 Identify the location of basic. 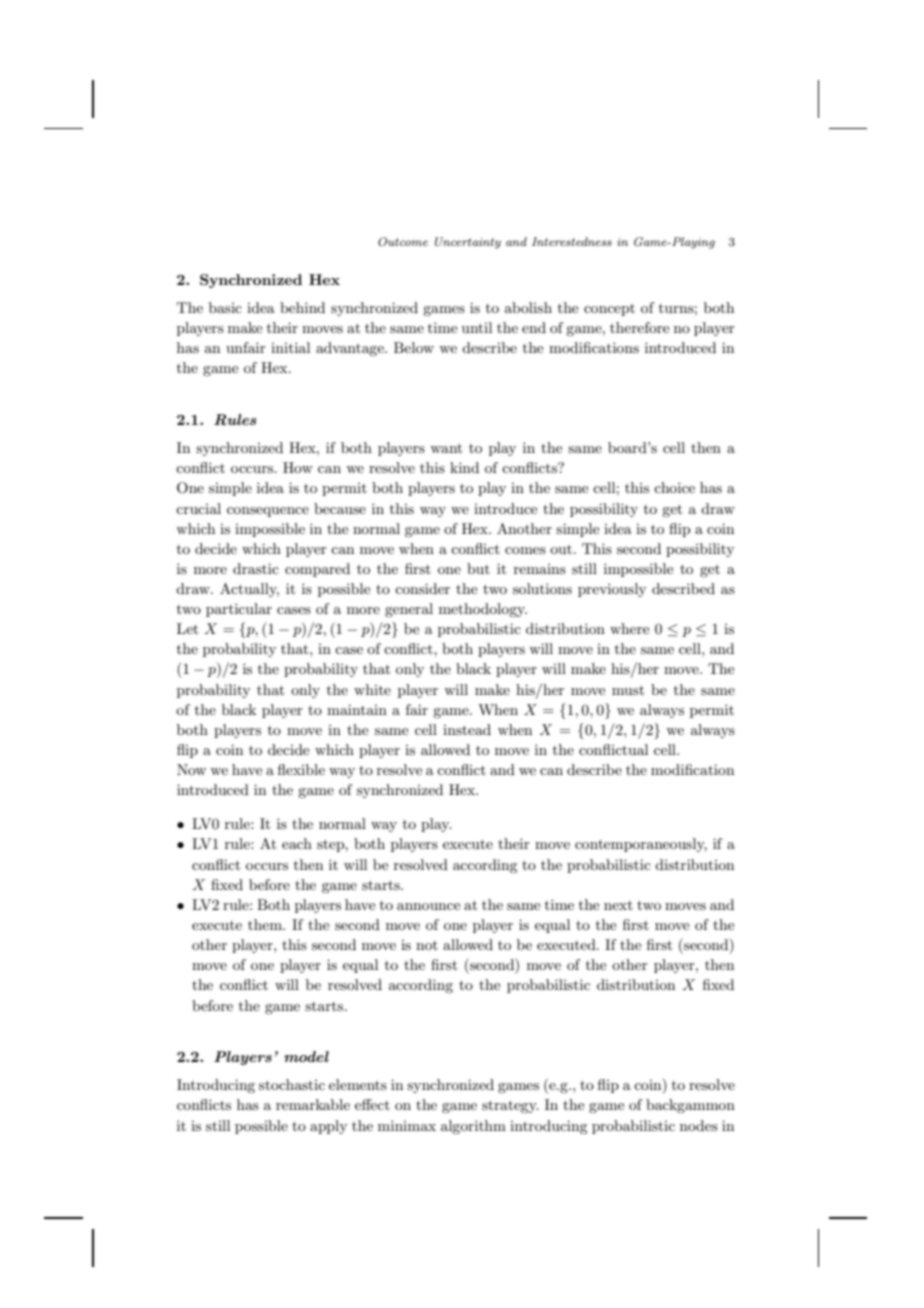
(225, 307).
